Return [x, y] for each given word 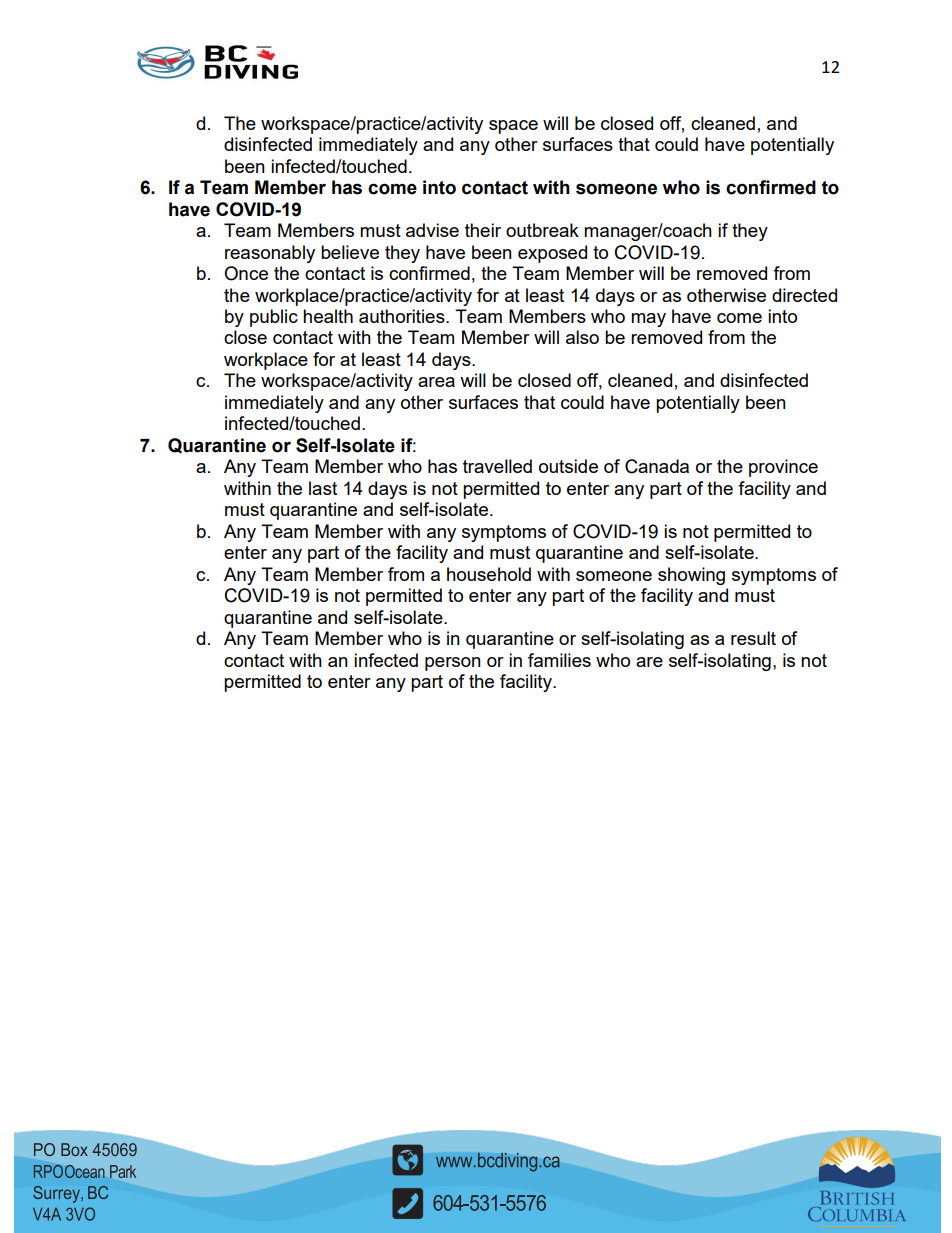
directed [804, 295]
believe [350, 252]
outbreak [542, 230]
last [323, 488]
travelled [497, 466]
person [453, 664]
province [783, 468]
